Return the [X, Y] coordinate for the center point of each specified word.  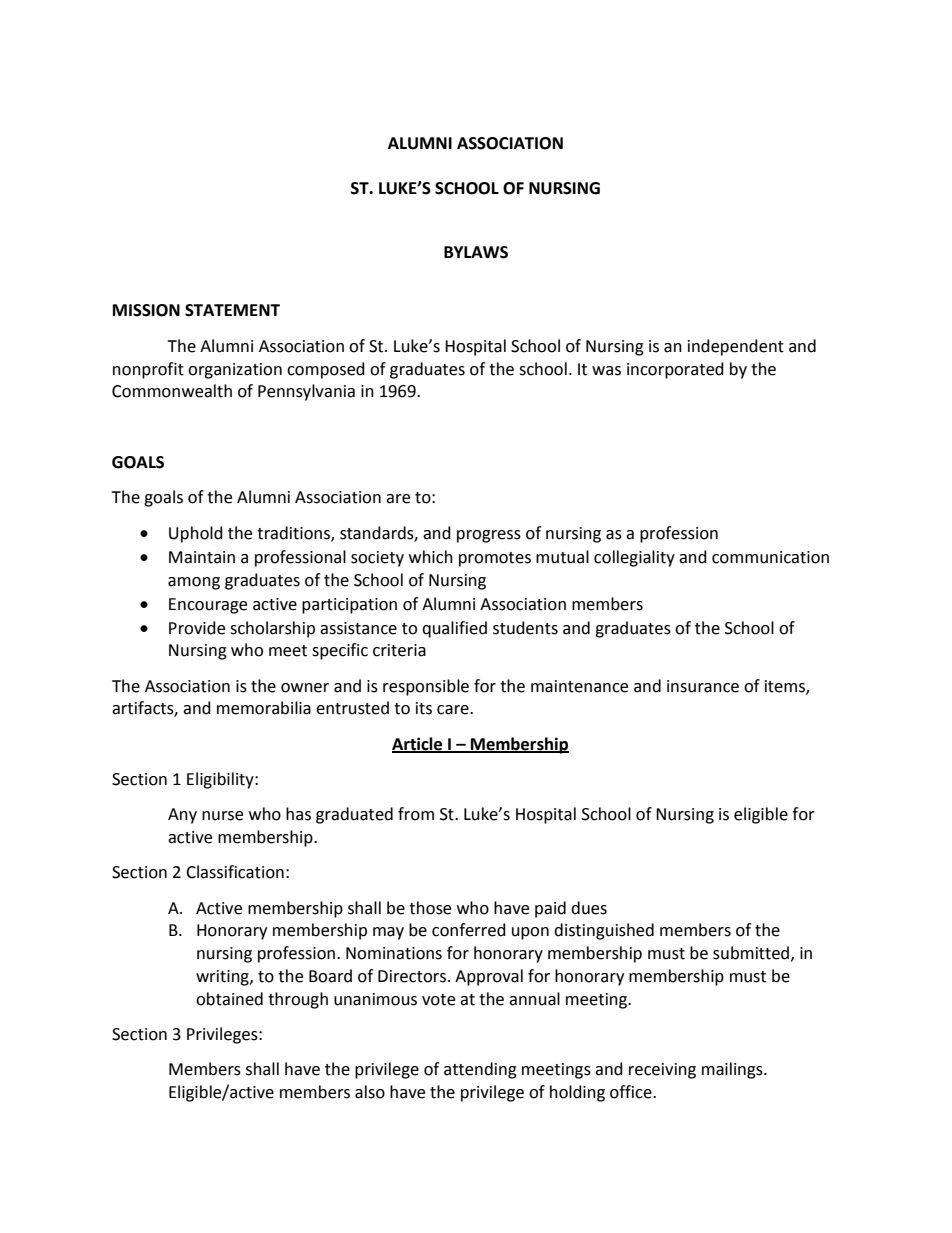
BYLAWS [476, 252]
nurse [222, 816]
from [416, 814]
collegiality [634, 558]
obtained [229, 999]
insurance [703, 686]
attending [480, 1070]
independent [736, 347]
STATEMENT [232, 310]
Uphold [196, 534]
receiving [662, 1071]
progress [489, 536]
